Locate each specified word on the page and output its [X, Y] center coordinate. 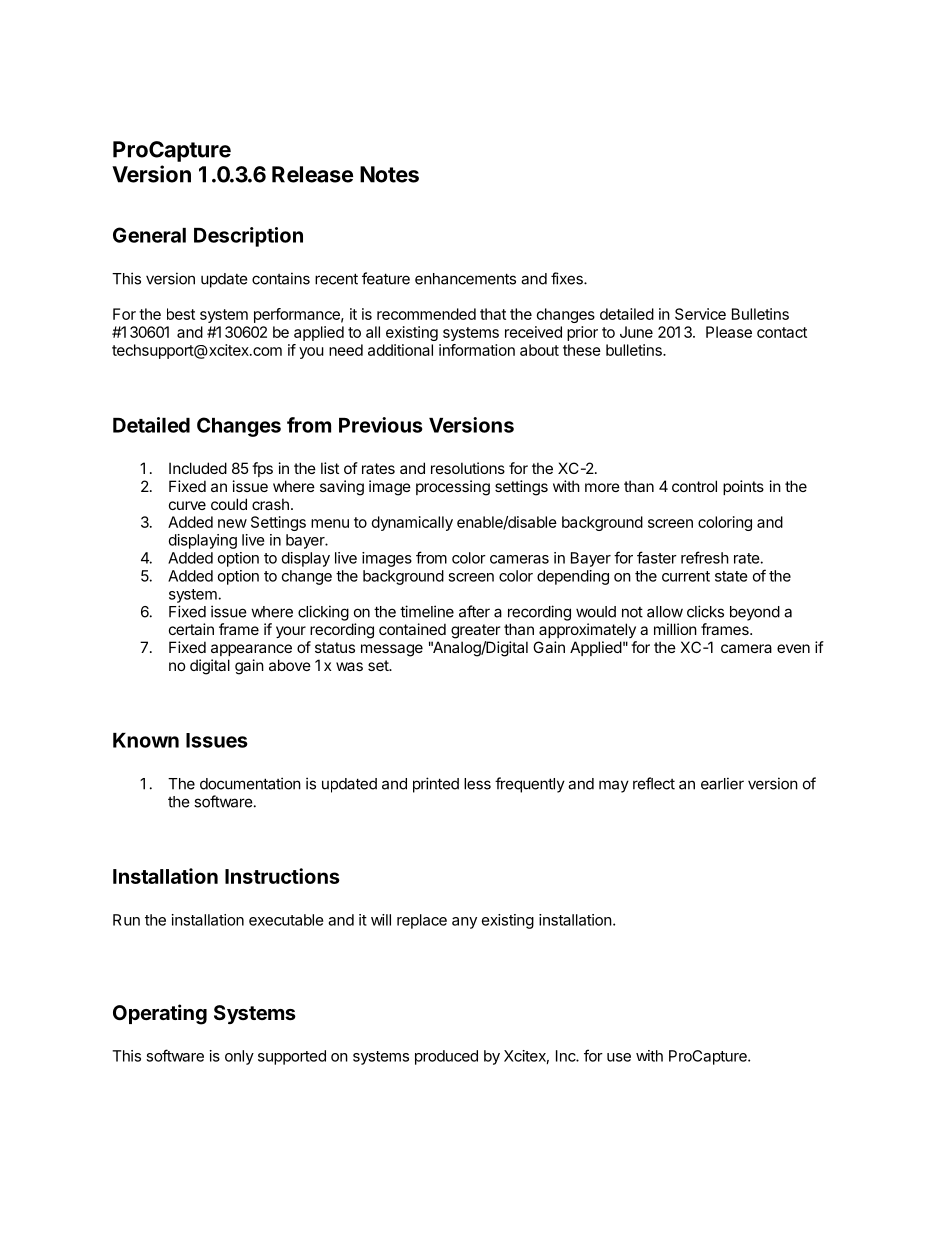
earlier [722, 783]
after [474, 611]
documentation [250, 783]
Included [198, 468]
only [239, 1057]
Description [248, 237]
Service [700, 314]
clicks [705, 611]
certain [191, 629]
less [477, 784]
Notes [389, 174]
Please [729, 332]
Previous [381, 425]
